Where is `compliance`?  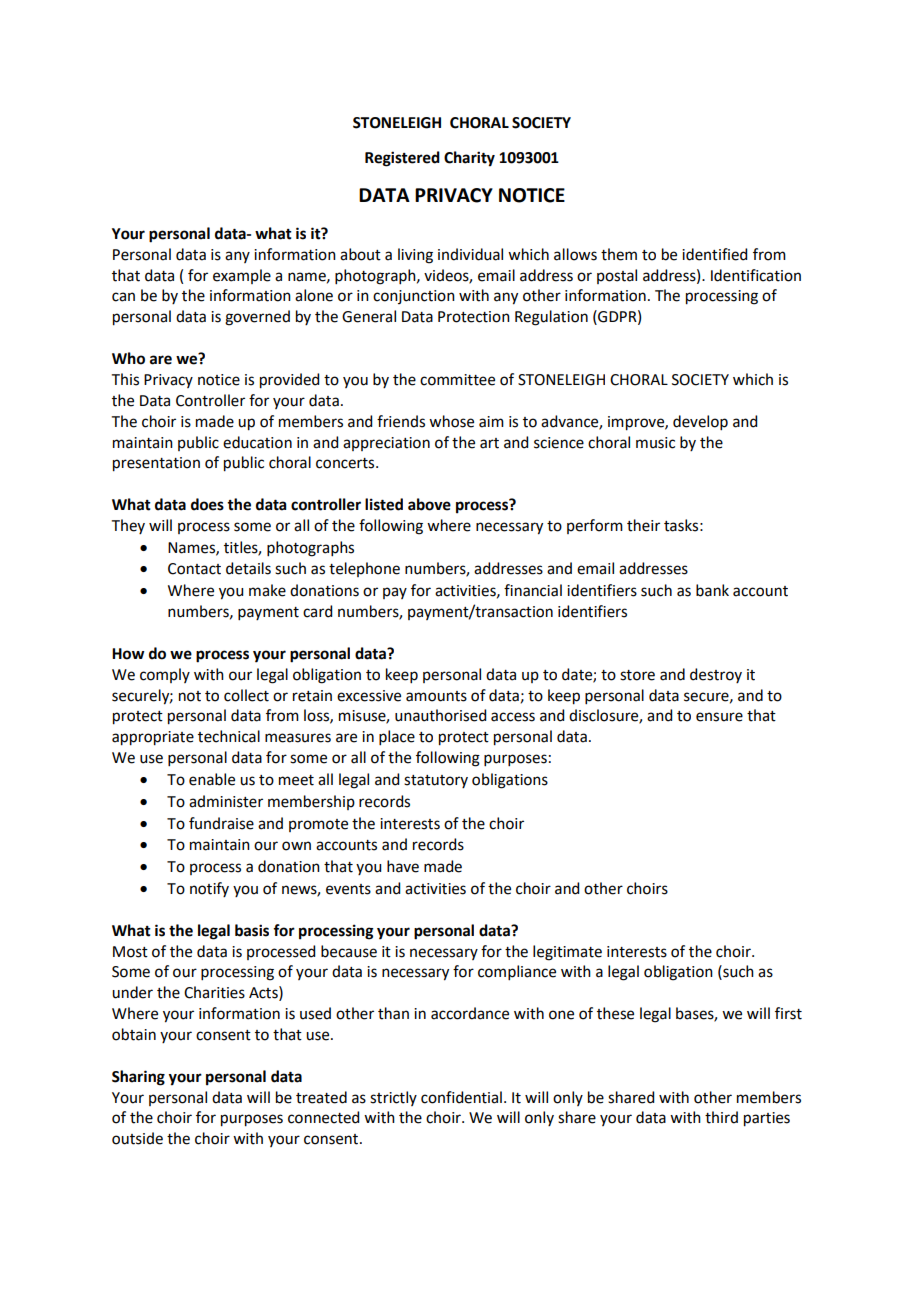
compliance is located at coordinates (517, 972).
